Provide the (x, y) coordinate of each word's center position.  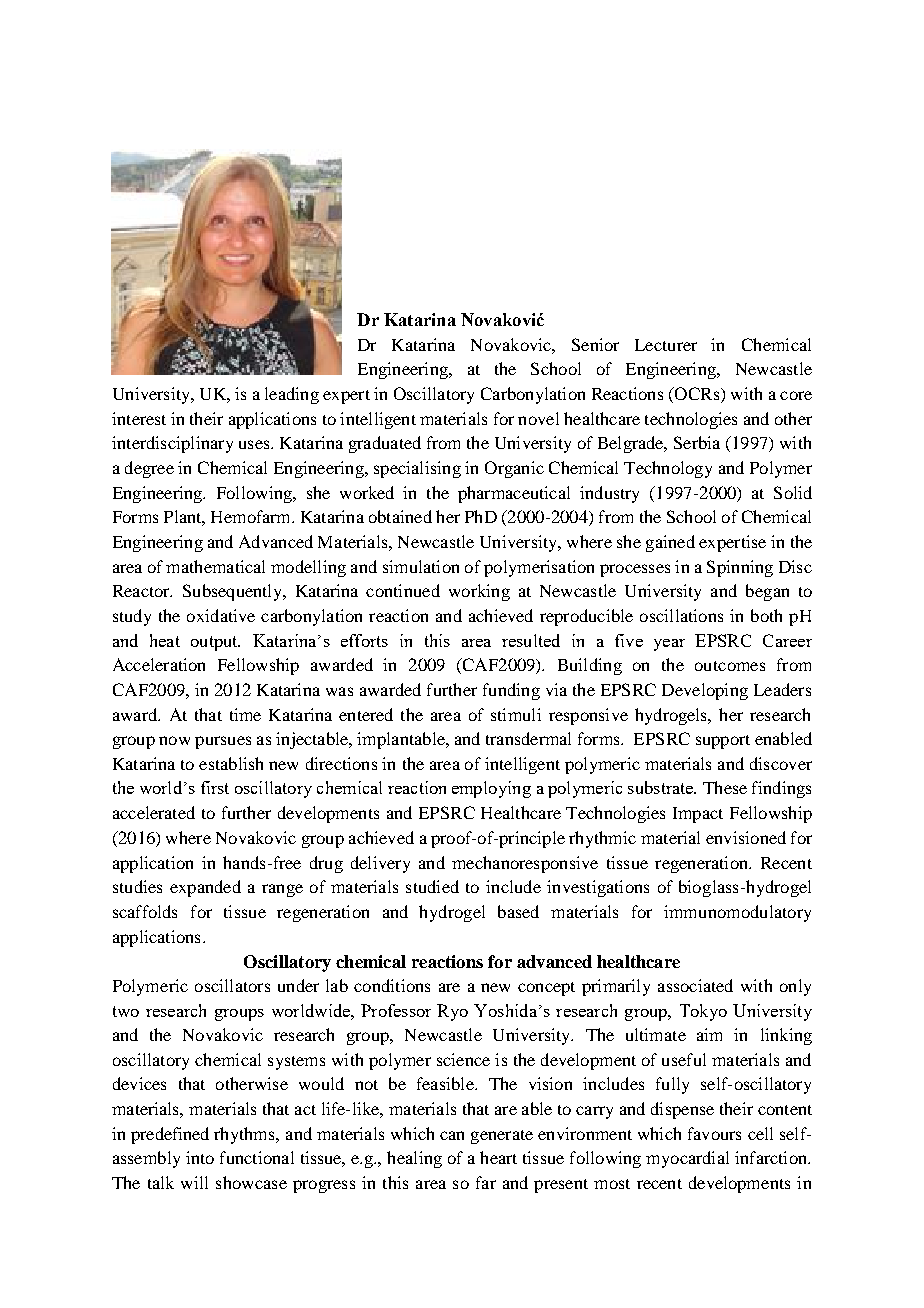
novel (538, 418)
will (194, 1182)
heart (498, 1157)
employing (491, 789)
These (725, 787)
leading (292, 395)
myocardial (687, 1159)
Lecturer (666, 345)
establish (231, 763)
